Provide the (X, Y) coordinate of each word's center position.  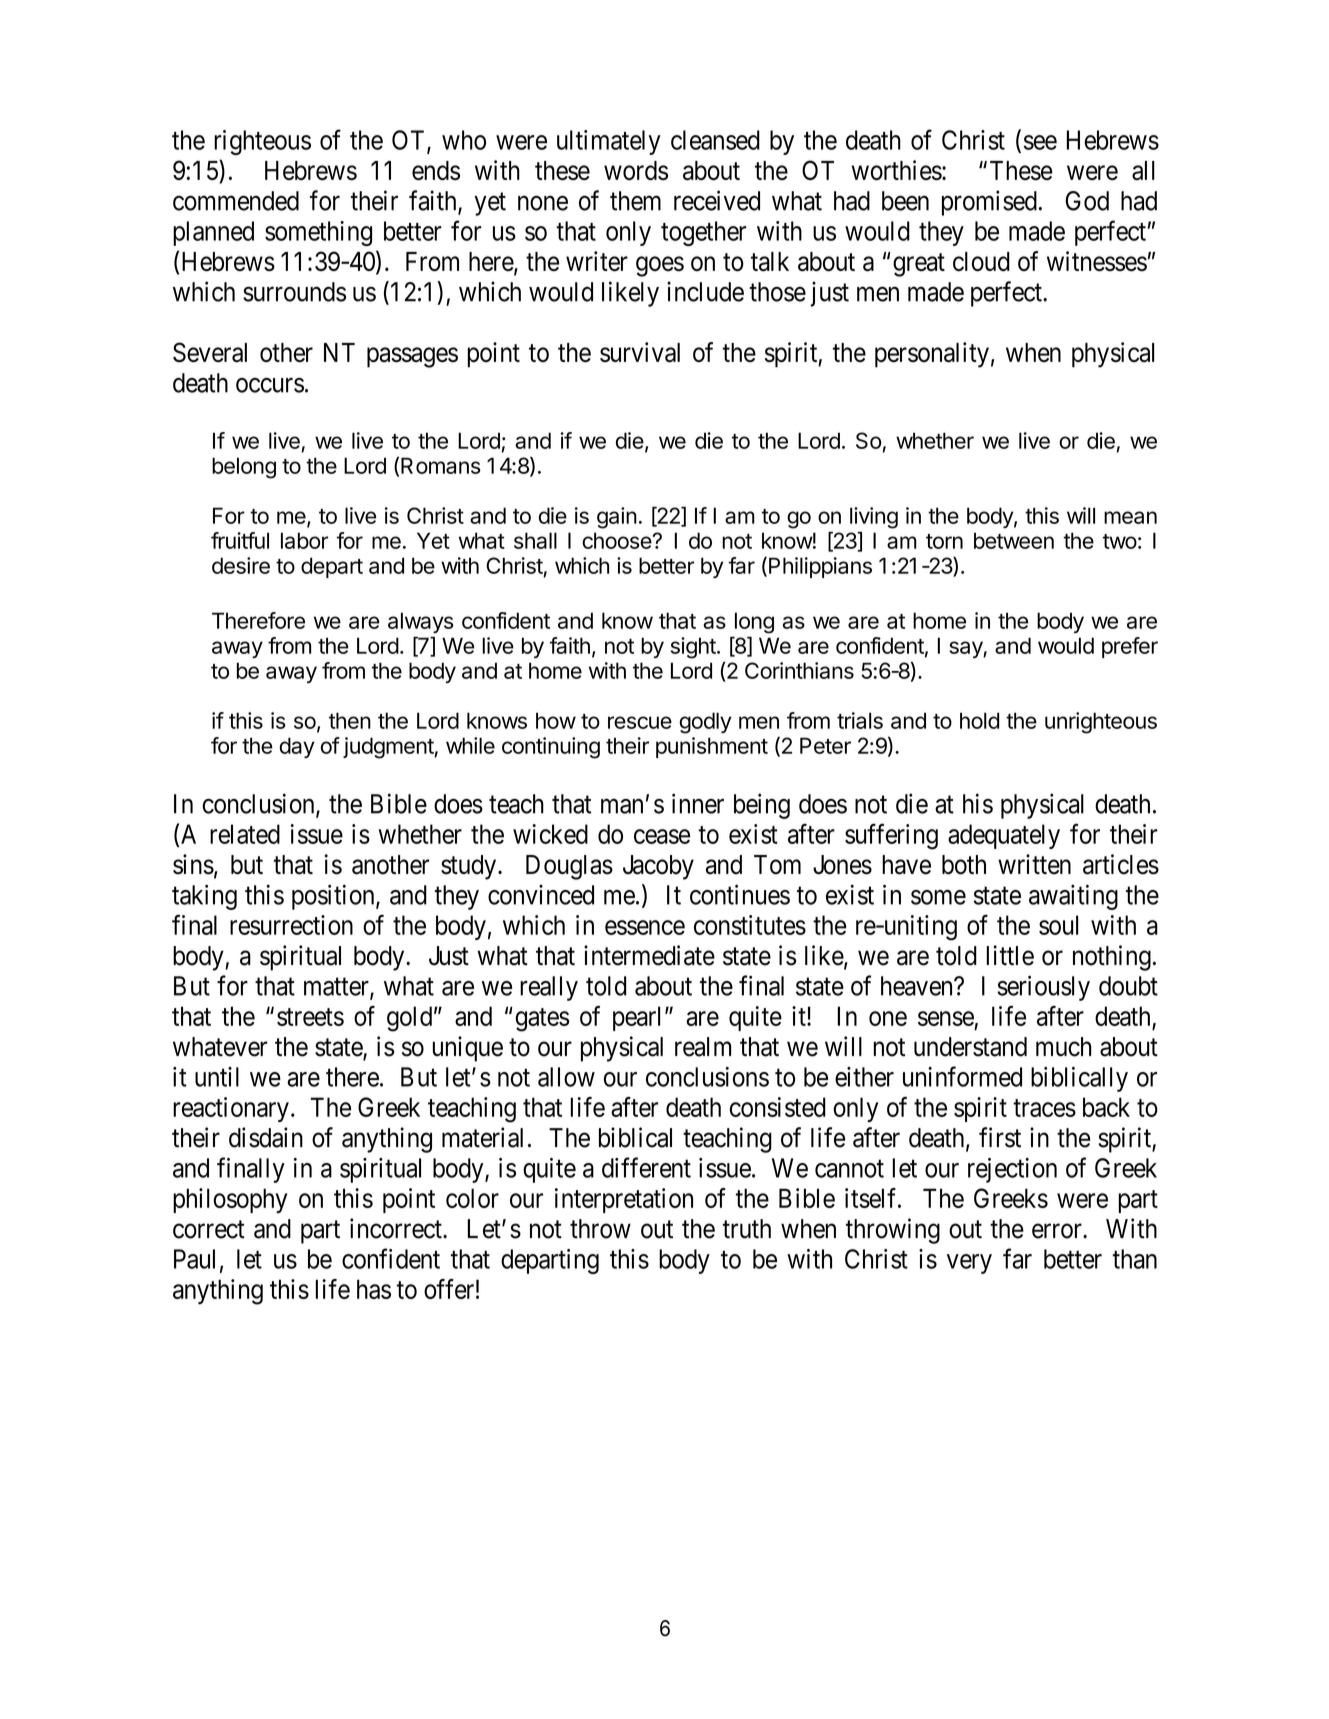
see (1040, 142)
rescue (640, 722)
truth (747, 1229)
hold (979, 720)
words (636, 171)
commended (236, 201)
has (374, 1289)
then (350, 720)
